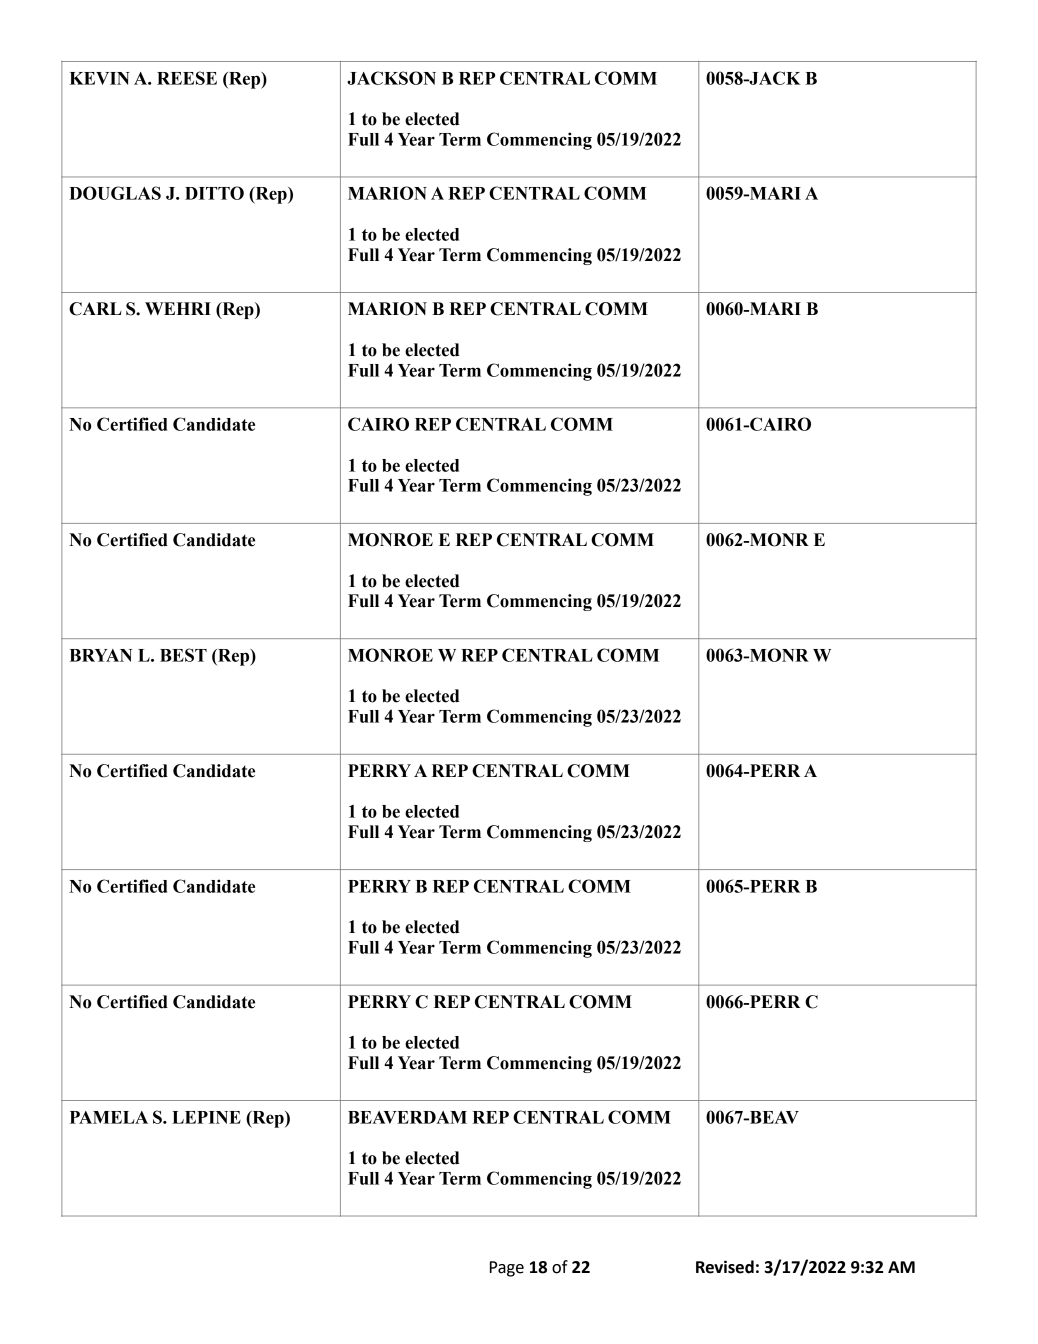 Image resolution: width=1038 pixels, height=1344 pixels. I want to click on DITTO, so click(214, 193).
